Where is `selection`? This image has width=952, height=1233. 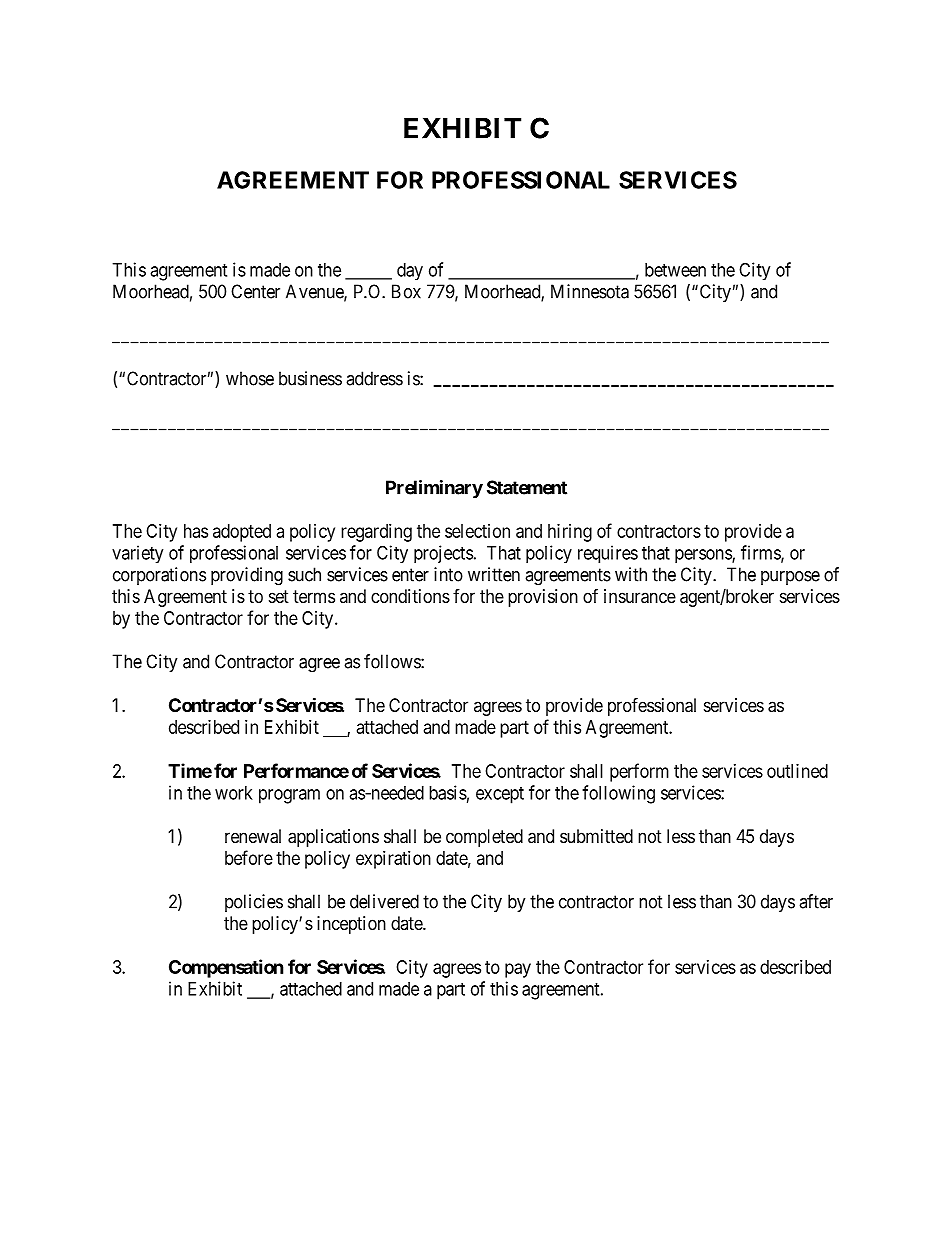 selection is located at coordinates (477, 531).
